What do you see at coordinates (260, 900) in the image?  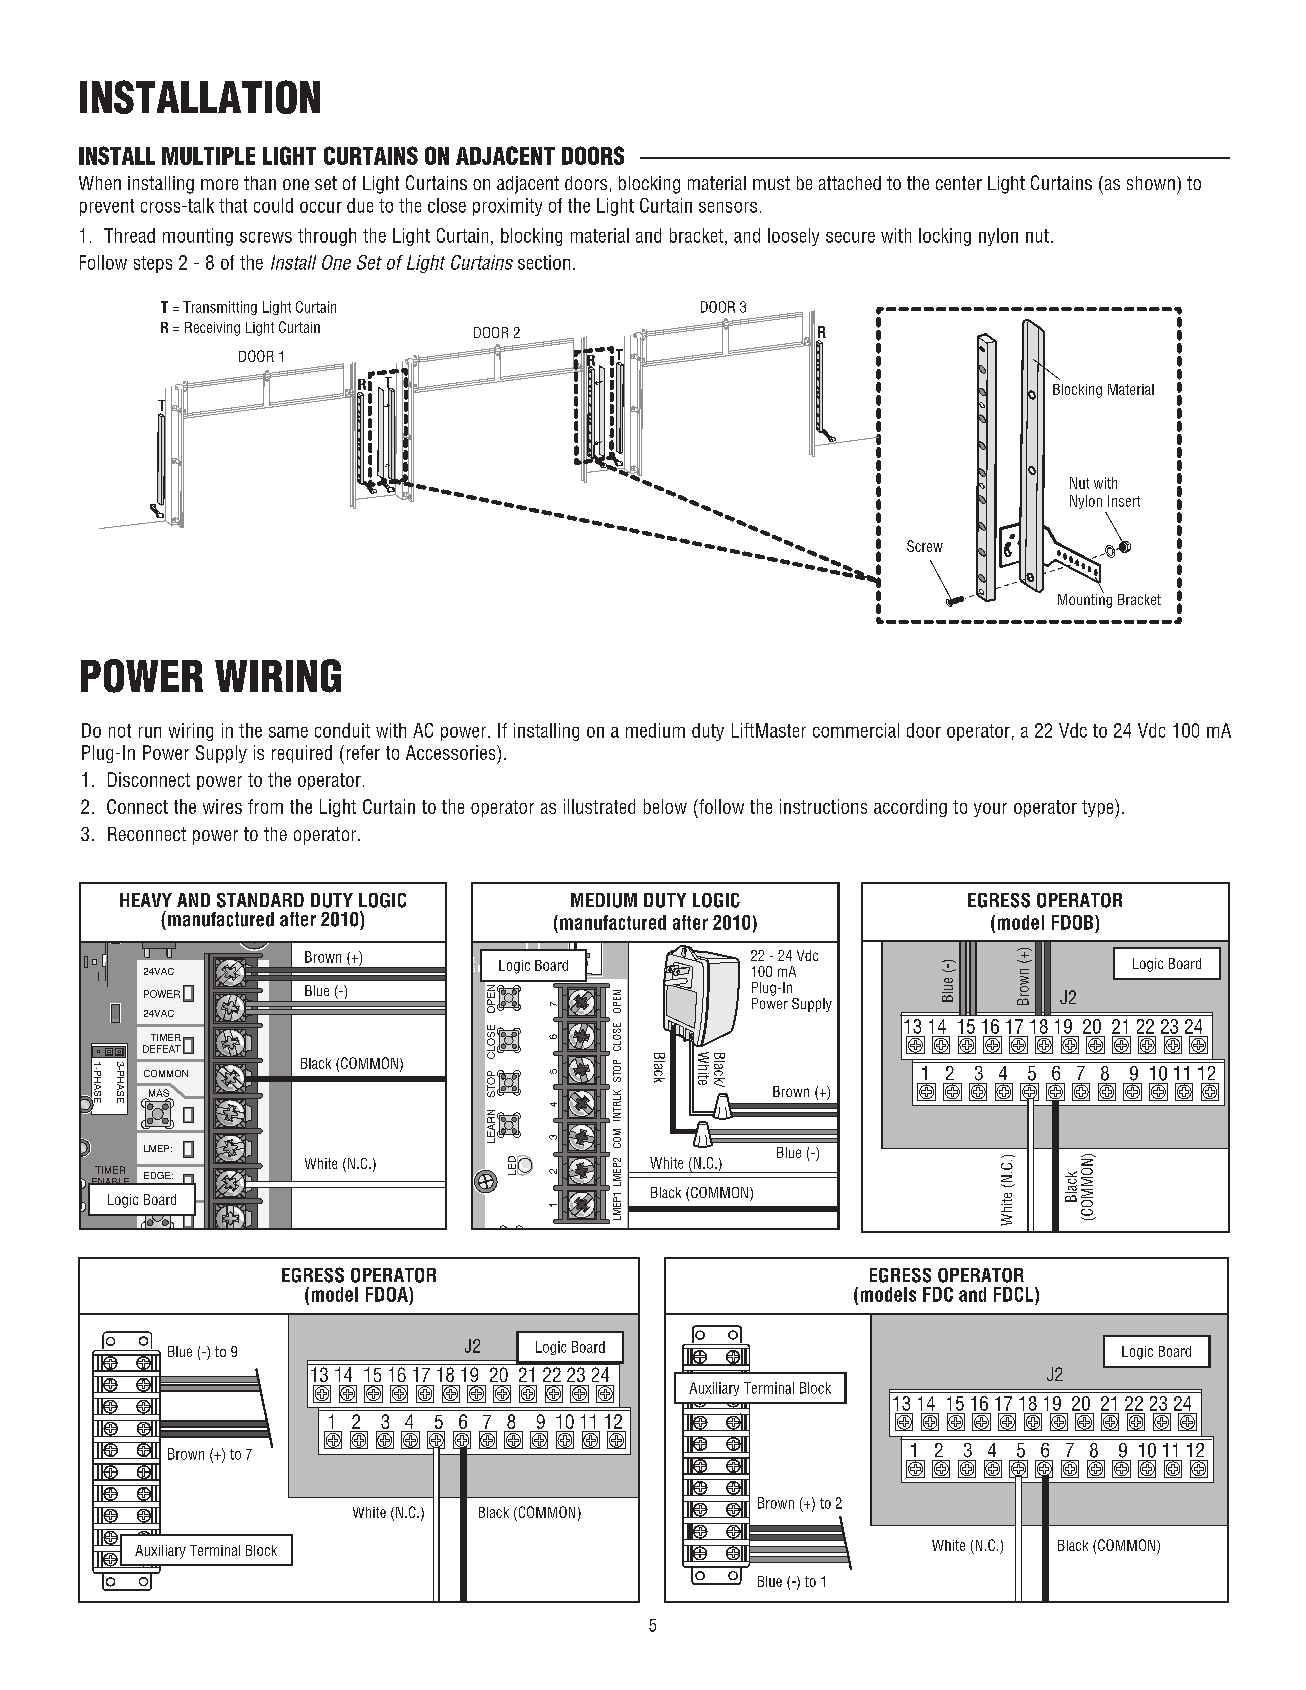 I see `STANDARD` at bounding box center [260, 900].
